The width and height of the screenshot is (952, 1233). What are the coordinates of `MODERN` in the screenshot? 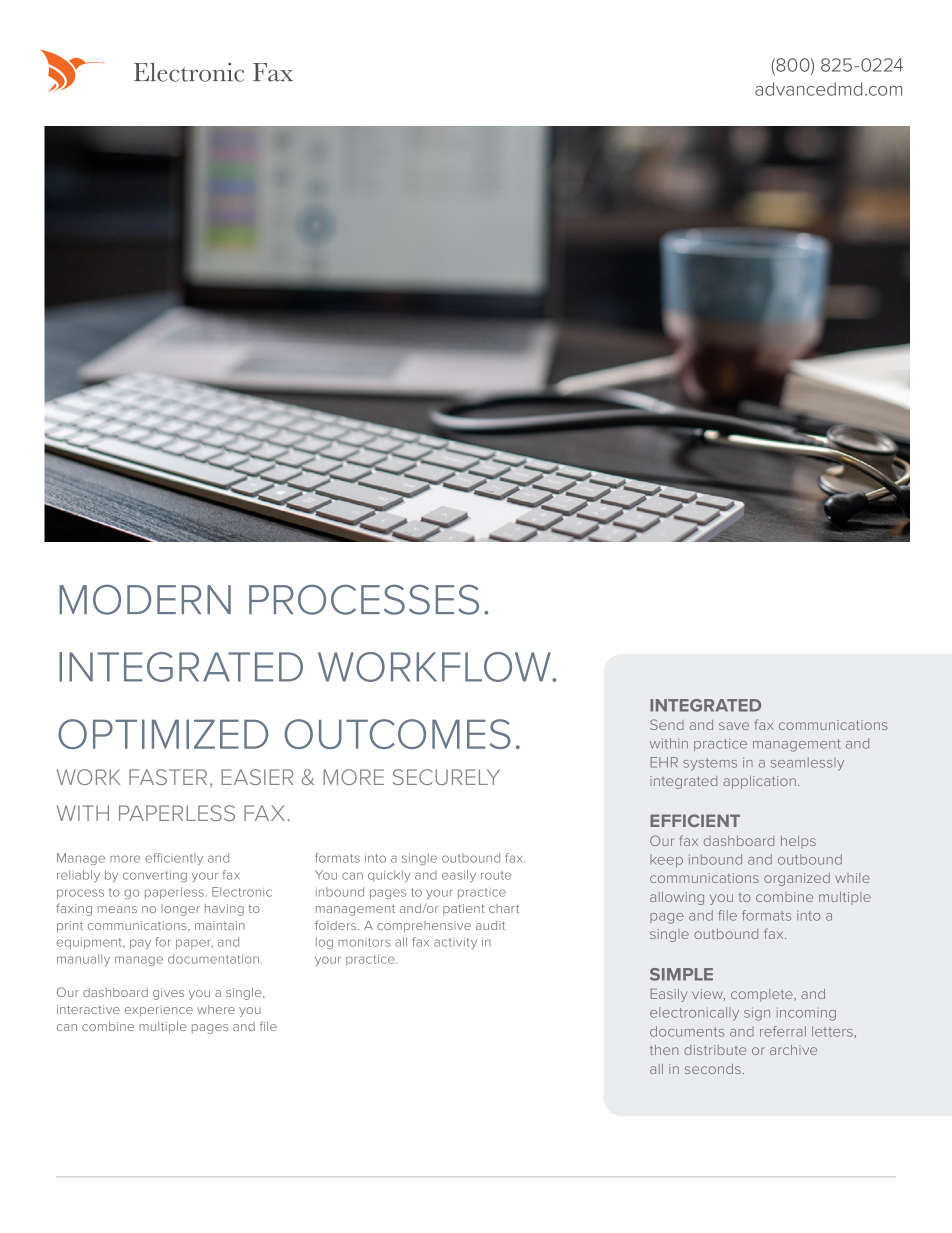 It's located at (145, 600).
